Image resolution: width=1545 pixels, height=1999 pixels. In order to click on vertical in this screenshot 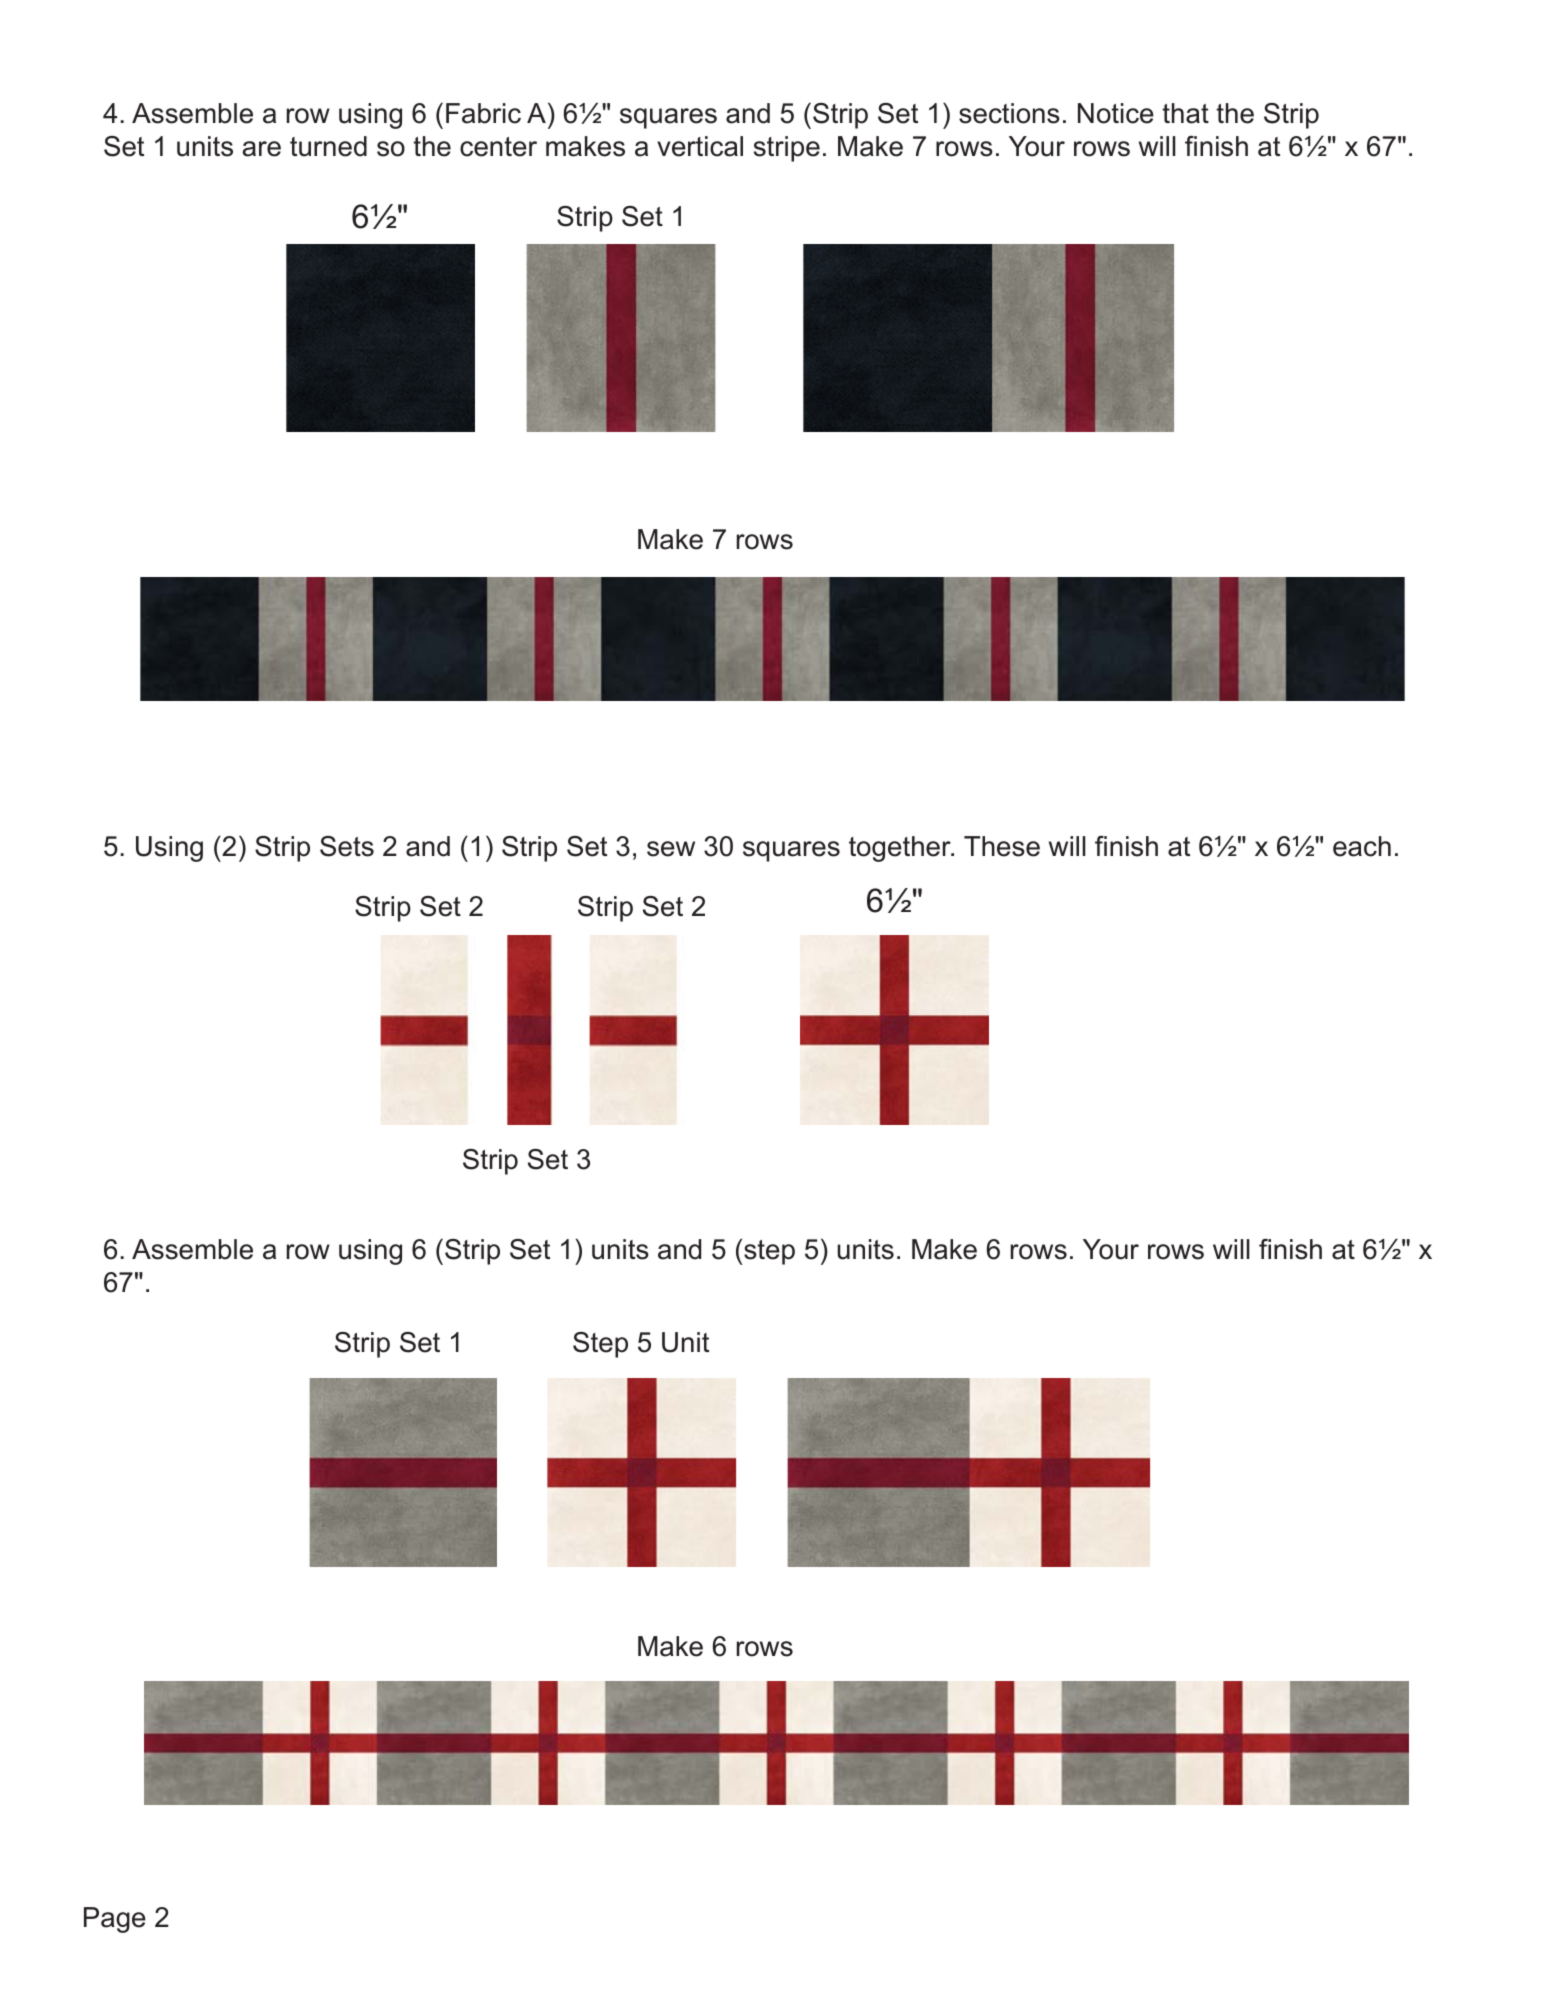, I will do `click(700, 146)`.
